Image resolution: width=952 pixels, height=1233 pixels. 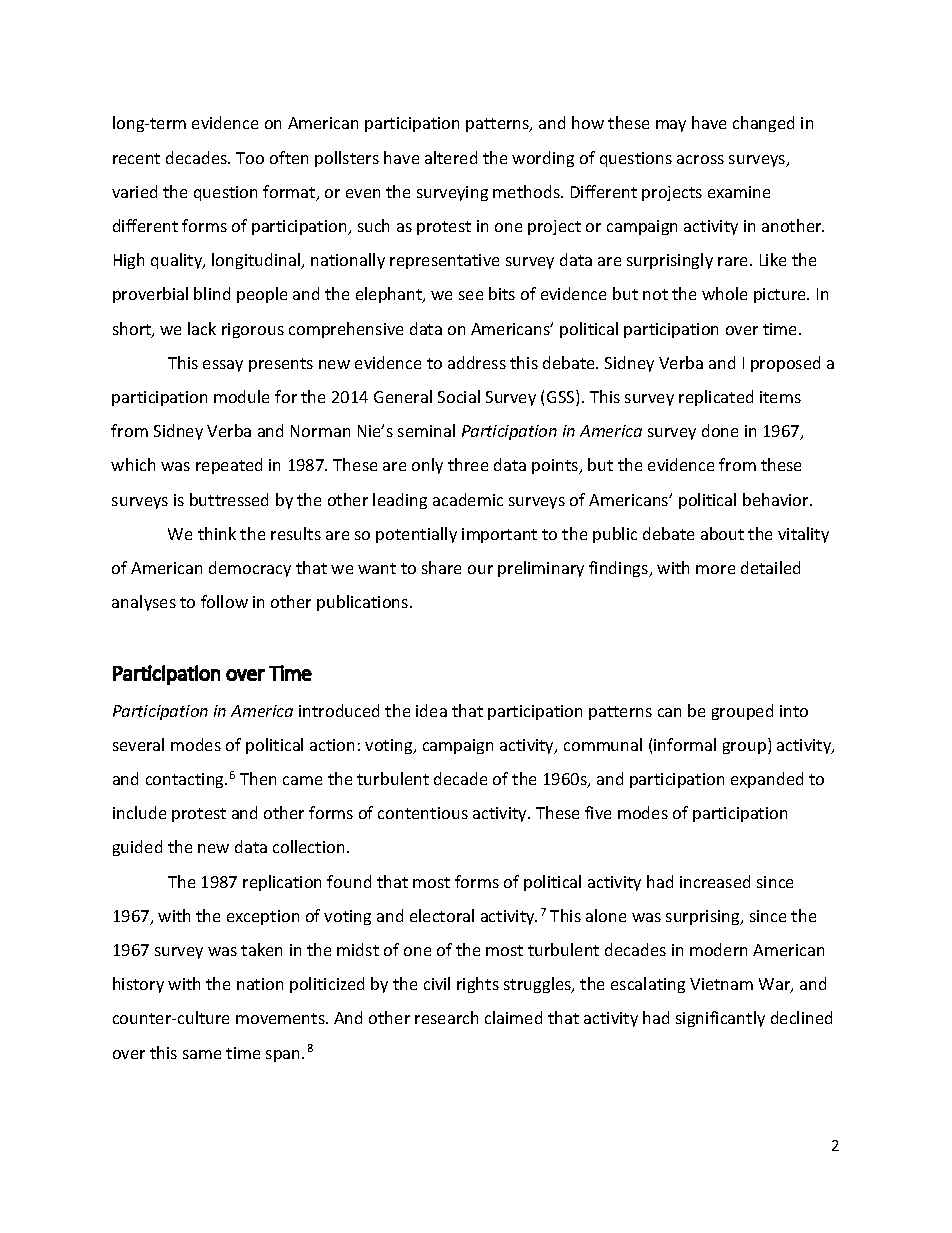 I want to click on altered, so click(x=451, y=157).
